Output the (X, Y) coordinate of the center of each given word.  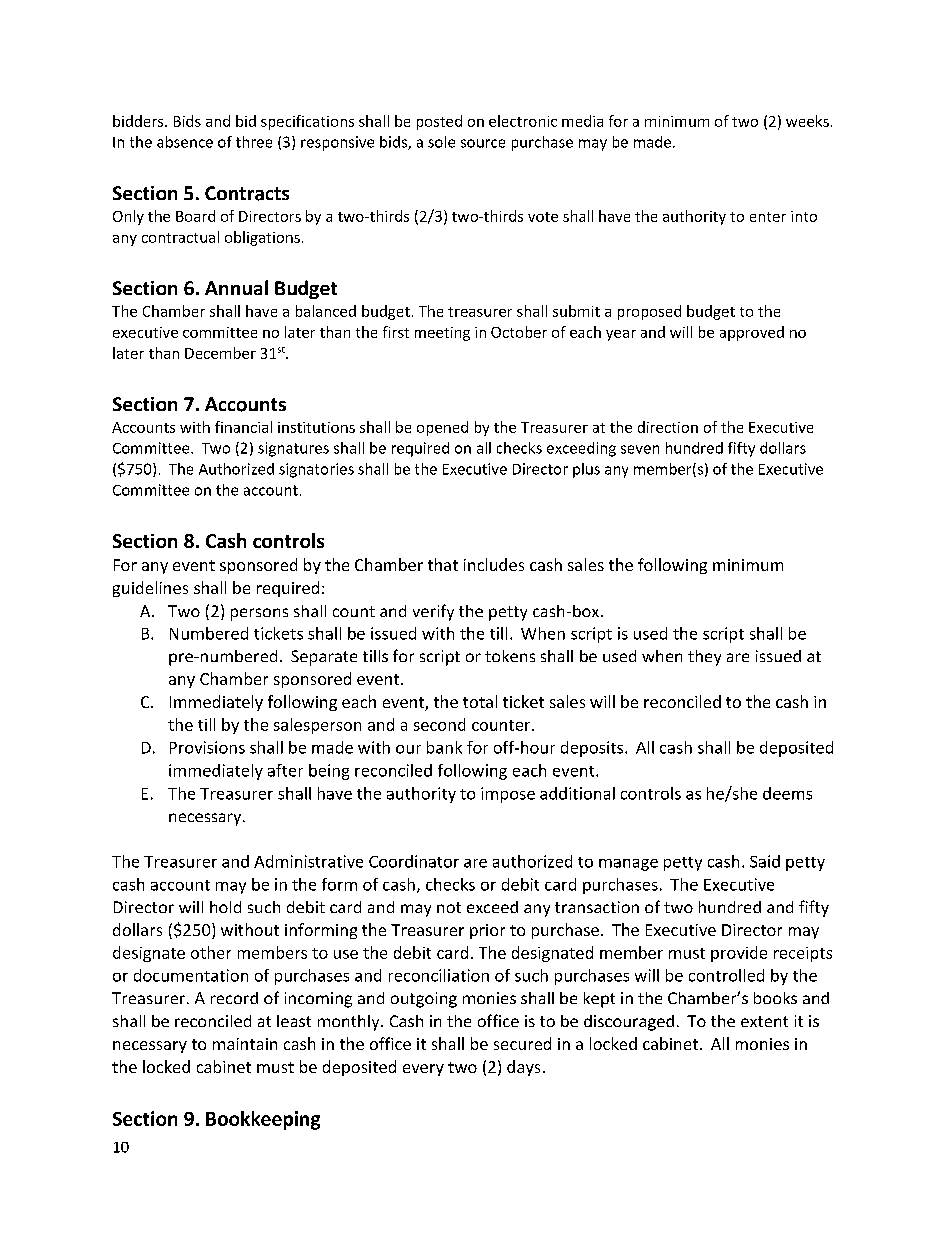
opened (442, 428)
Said (765, 861)
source (483, 143)
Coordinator (414, 861)
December (220, 353)
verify (433, 612)
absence (185, 142)
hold (225, 907)
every (423, 1070)
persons (259, 614)
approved (752, 333)
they (704, 658)
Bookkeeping (263, 1120)
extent (764, 1021)
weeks (807, 121)
